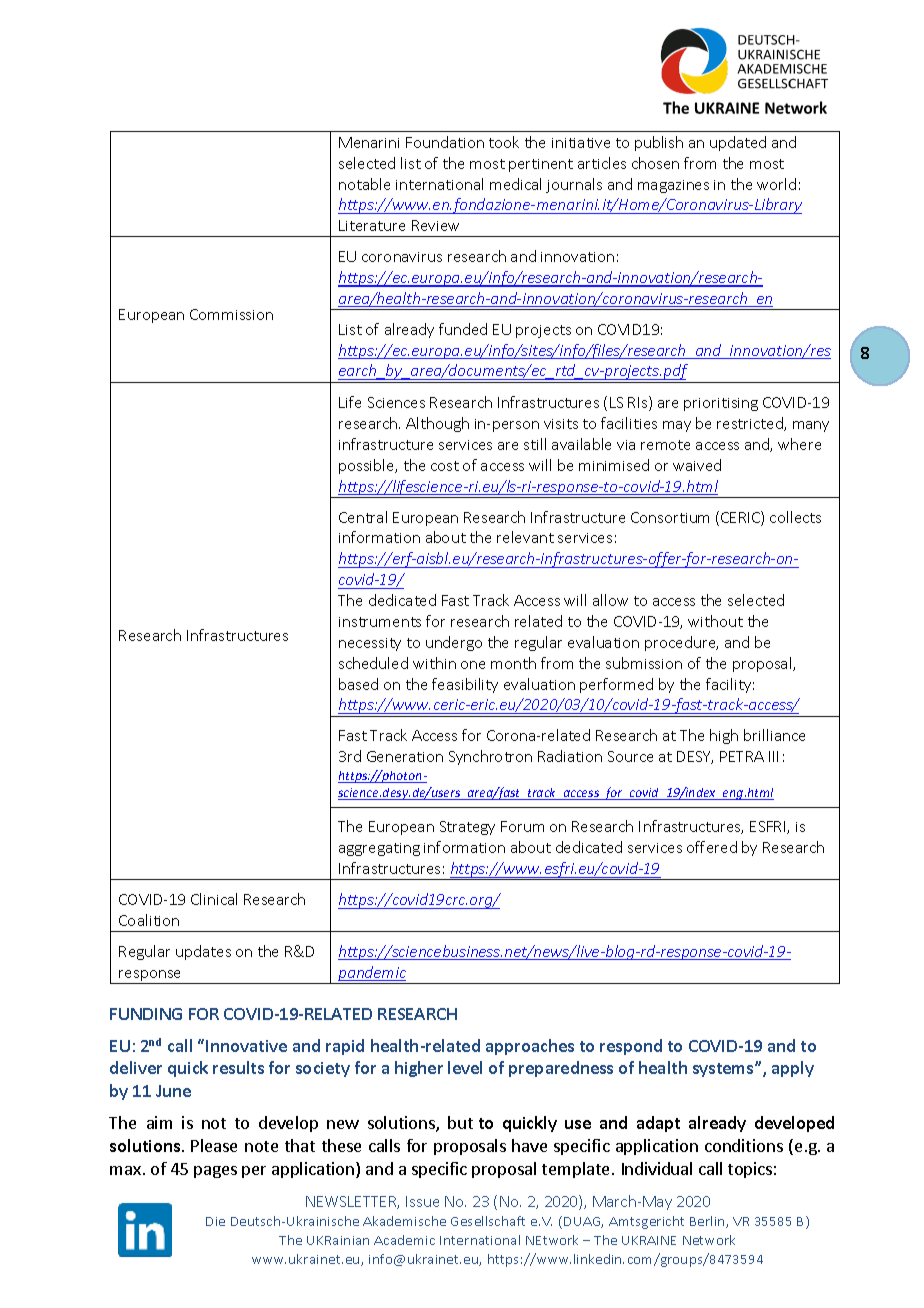 This screenshot has width=924, height=1308. Describe the element at coordinates (364, 184) in the screenshot. I see `notable` at that location.
